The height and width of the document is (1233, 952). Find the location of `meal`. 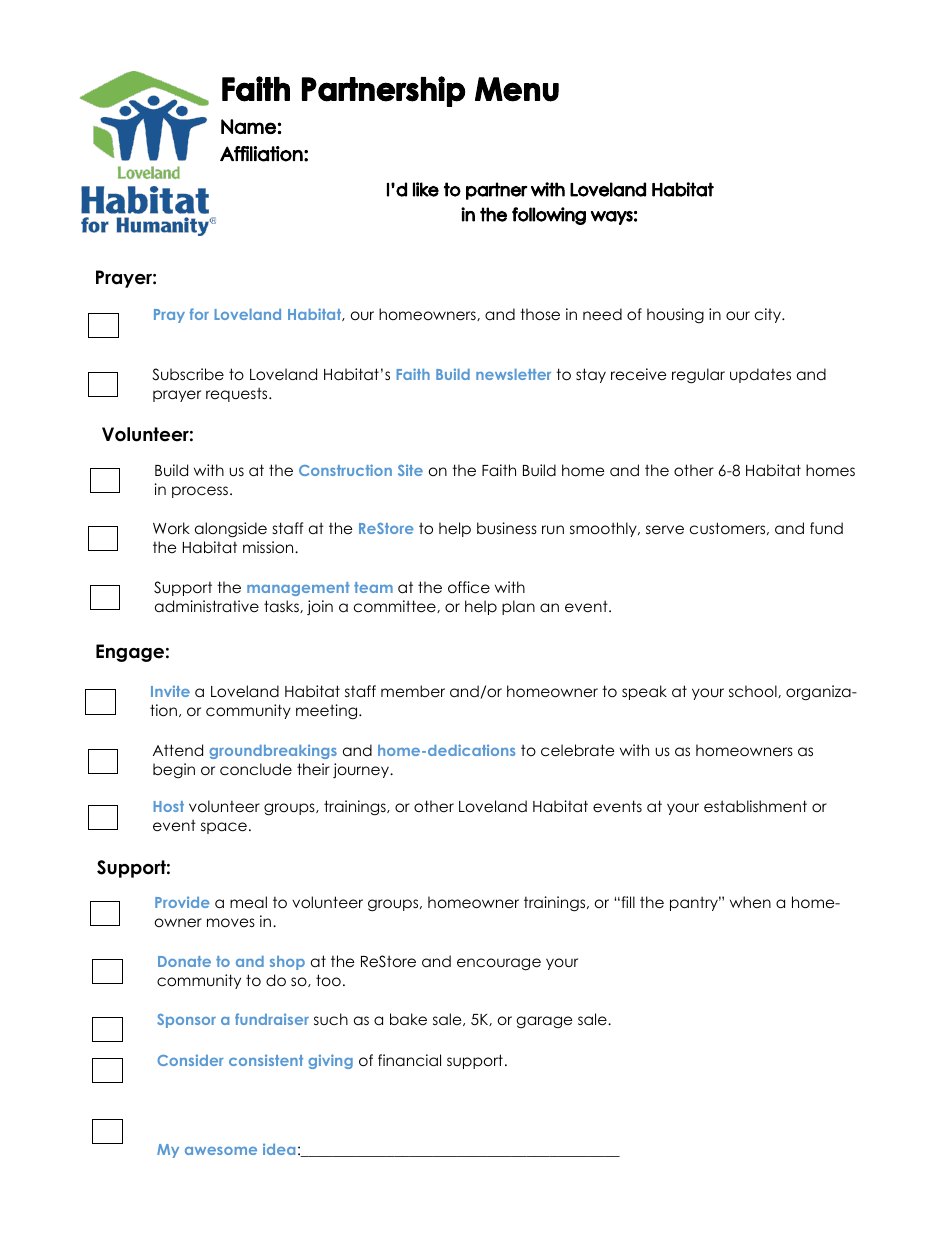

meal is located at coordinates (248, 902).
